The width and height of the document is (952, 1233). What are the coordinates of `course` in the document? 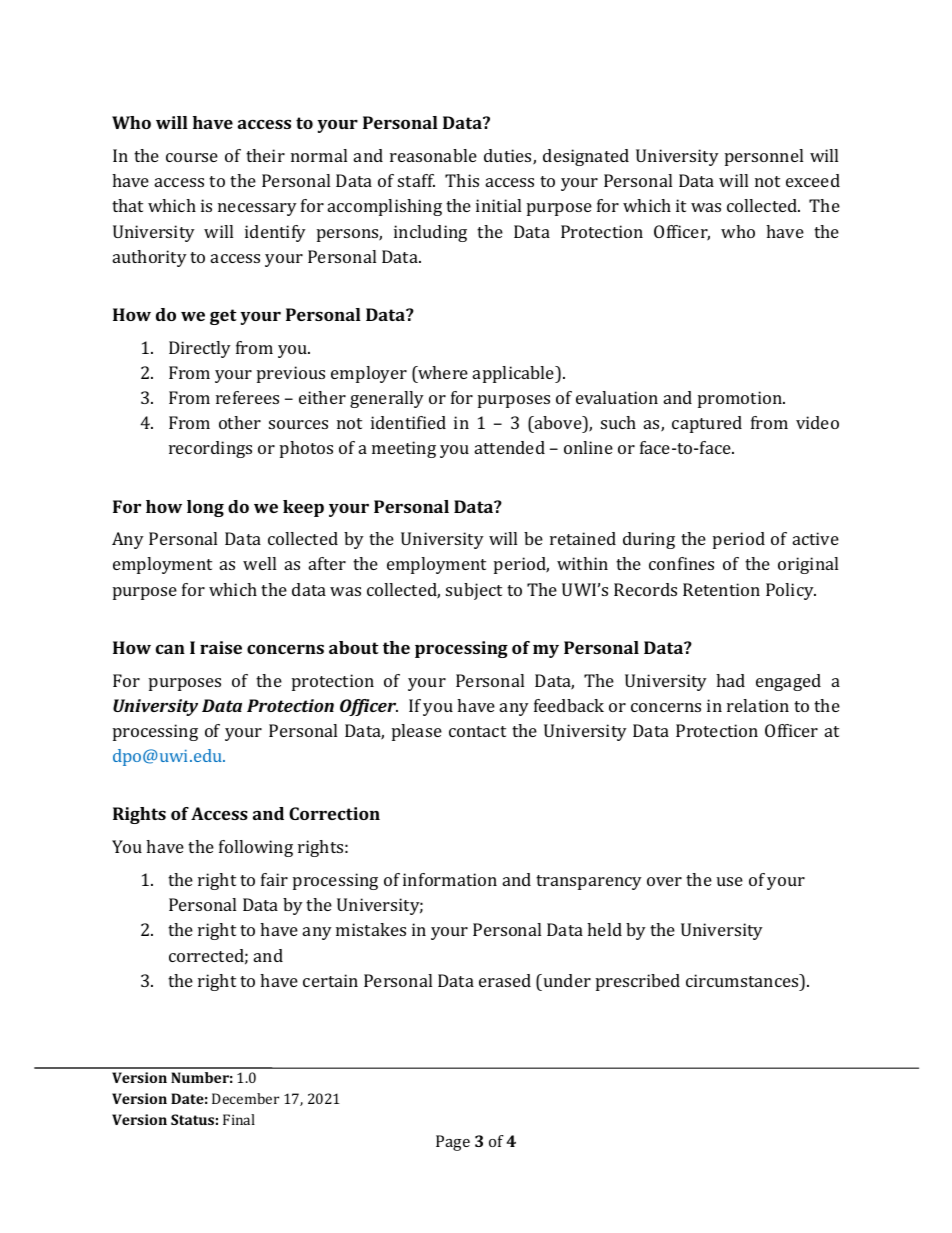 It's located at (192, 157).
